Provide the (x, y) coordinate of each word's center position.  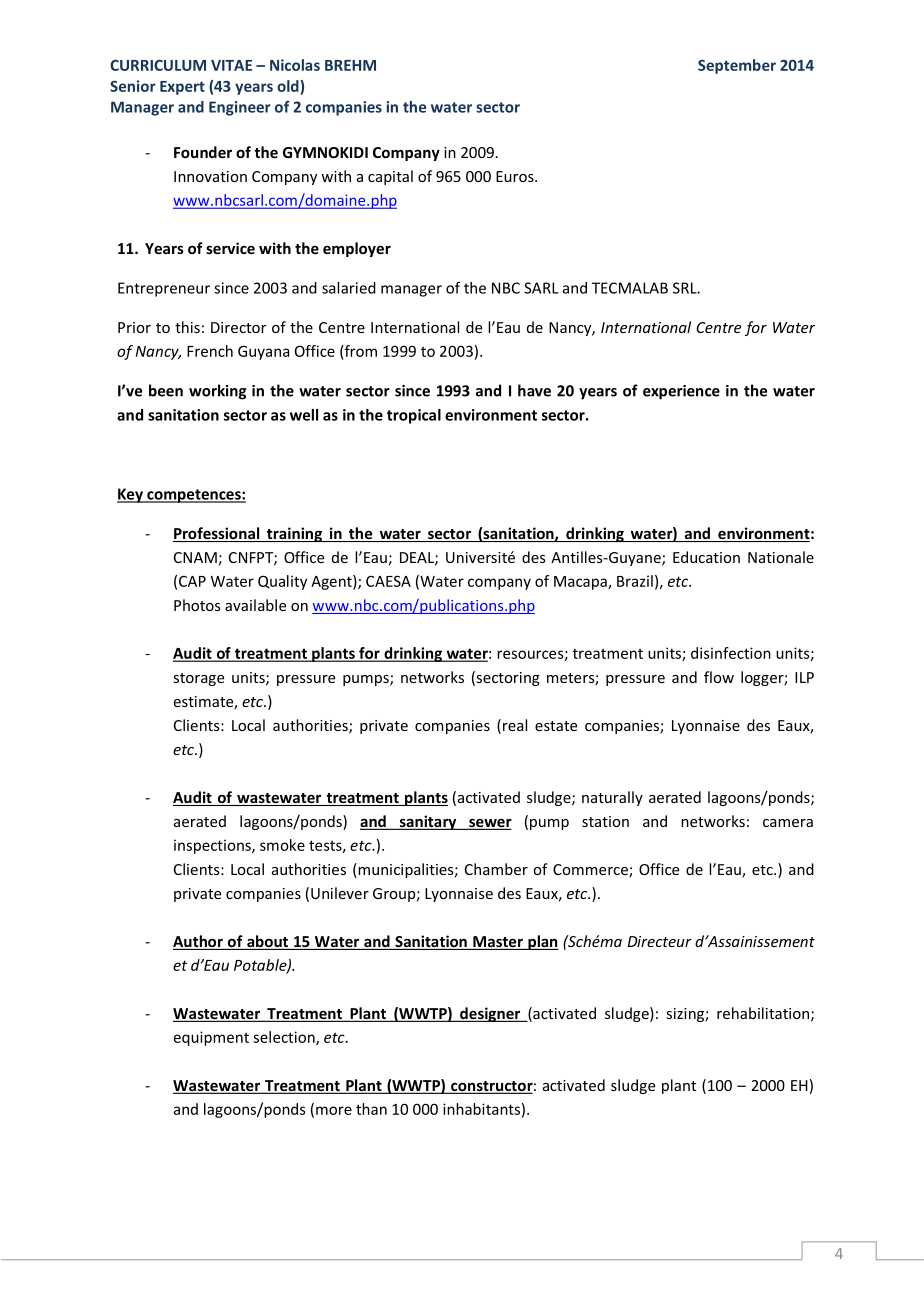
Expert (182, 88)
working (217, 392)
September (737, 66)
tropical (414, 416)
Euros (516, 176)
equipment (211, 1038)
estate (556, 726)
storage (198, 679)
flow (719, 677)
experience (681, 392)
